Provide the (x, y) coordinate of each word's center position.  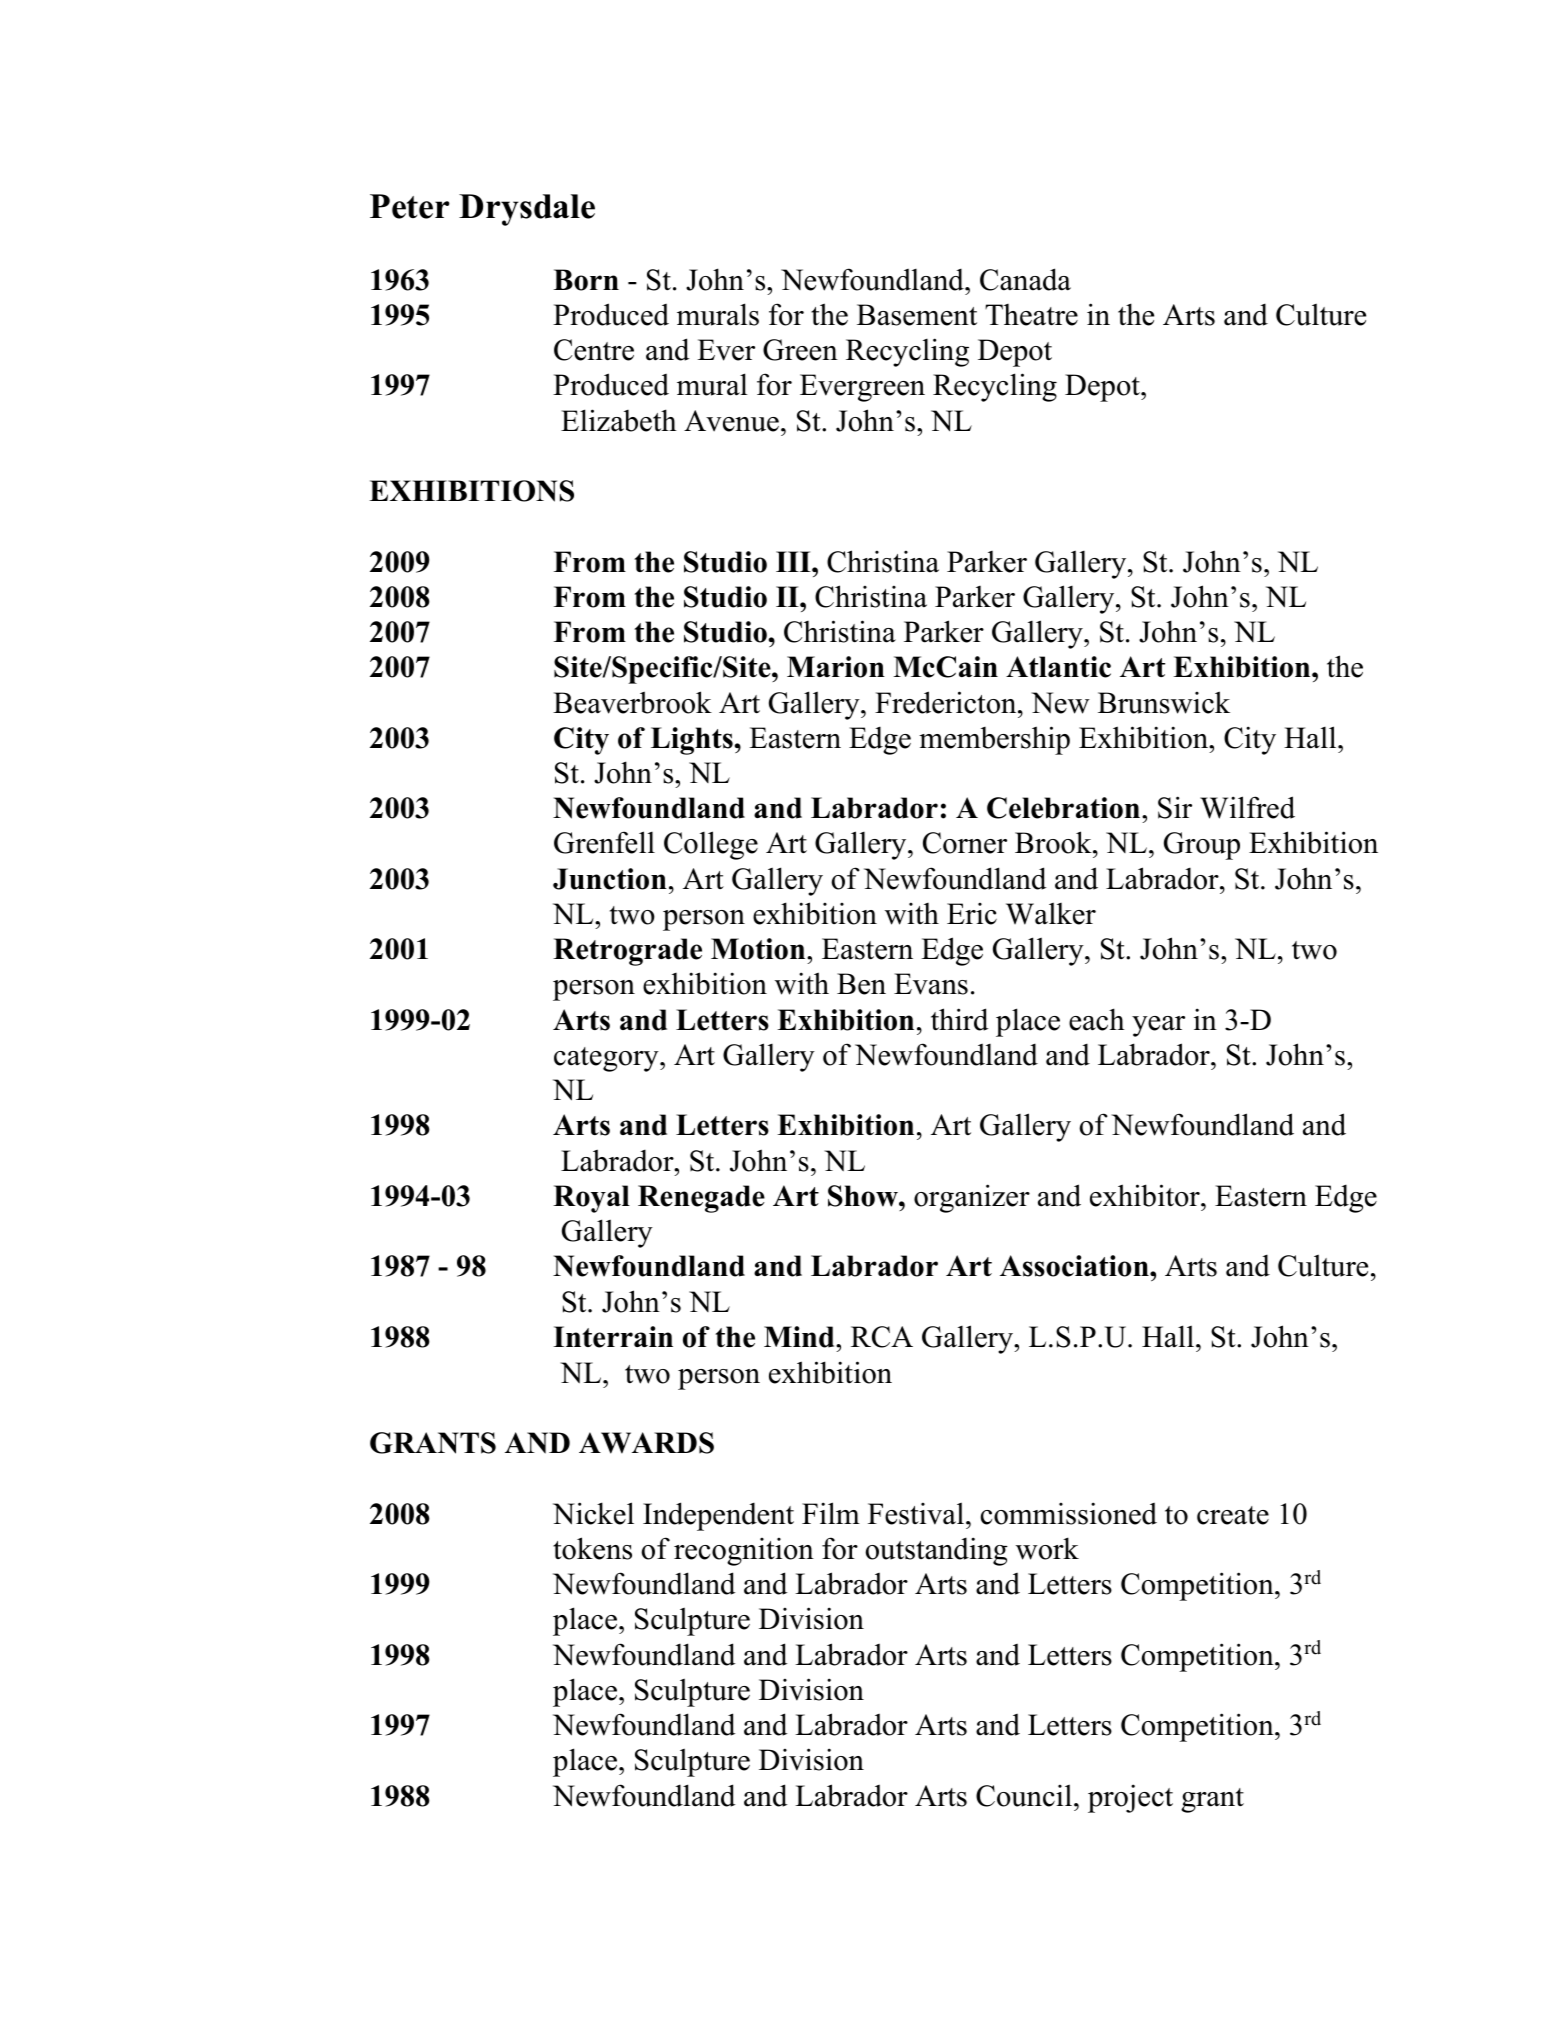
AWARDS (646, 1443)
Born (586, 280)
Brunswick (1164, 702)
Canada (1025, 279)
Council (1025, 1795)
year (1158, 1026)
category (607, 1059)
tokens (592, 1548)
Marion (836, 667)
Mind (800, 1337)
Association (1075, 1266)
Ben (861, 984)
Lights (692, 741)
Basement (917, 315)
